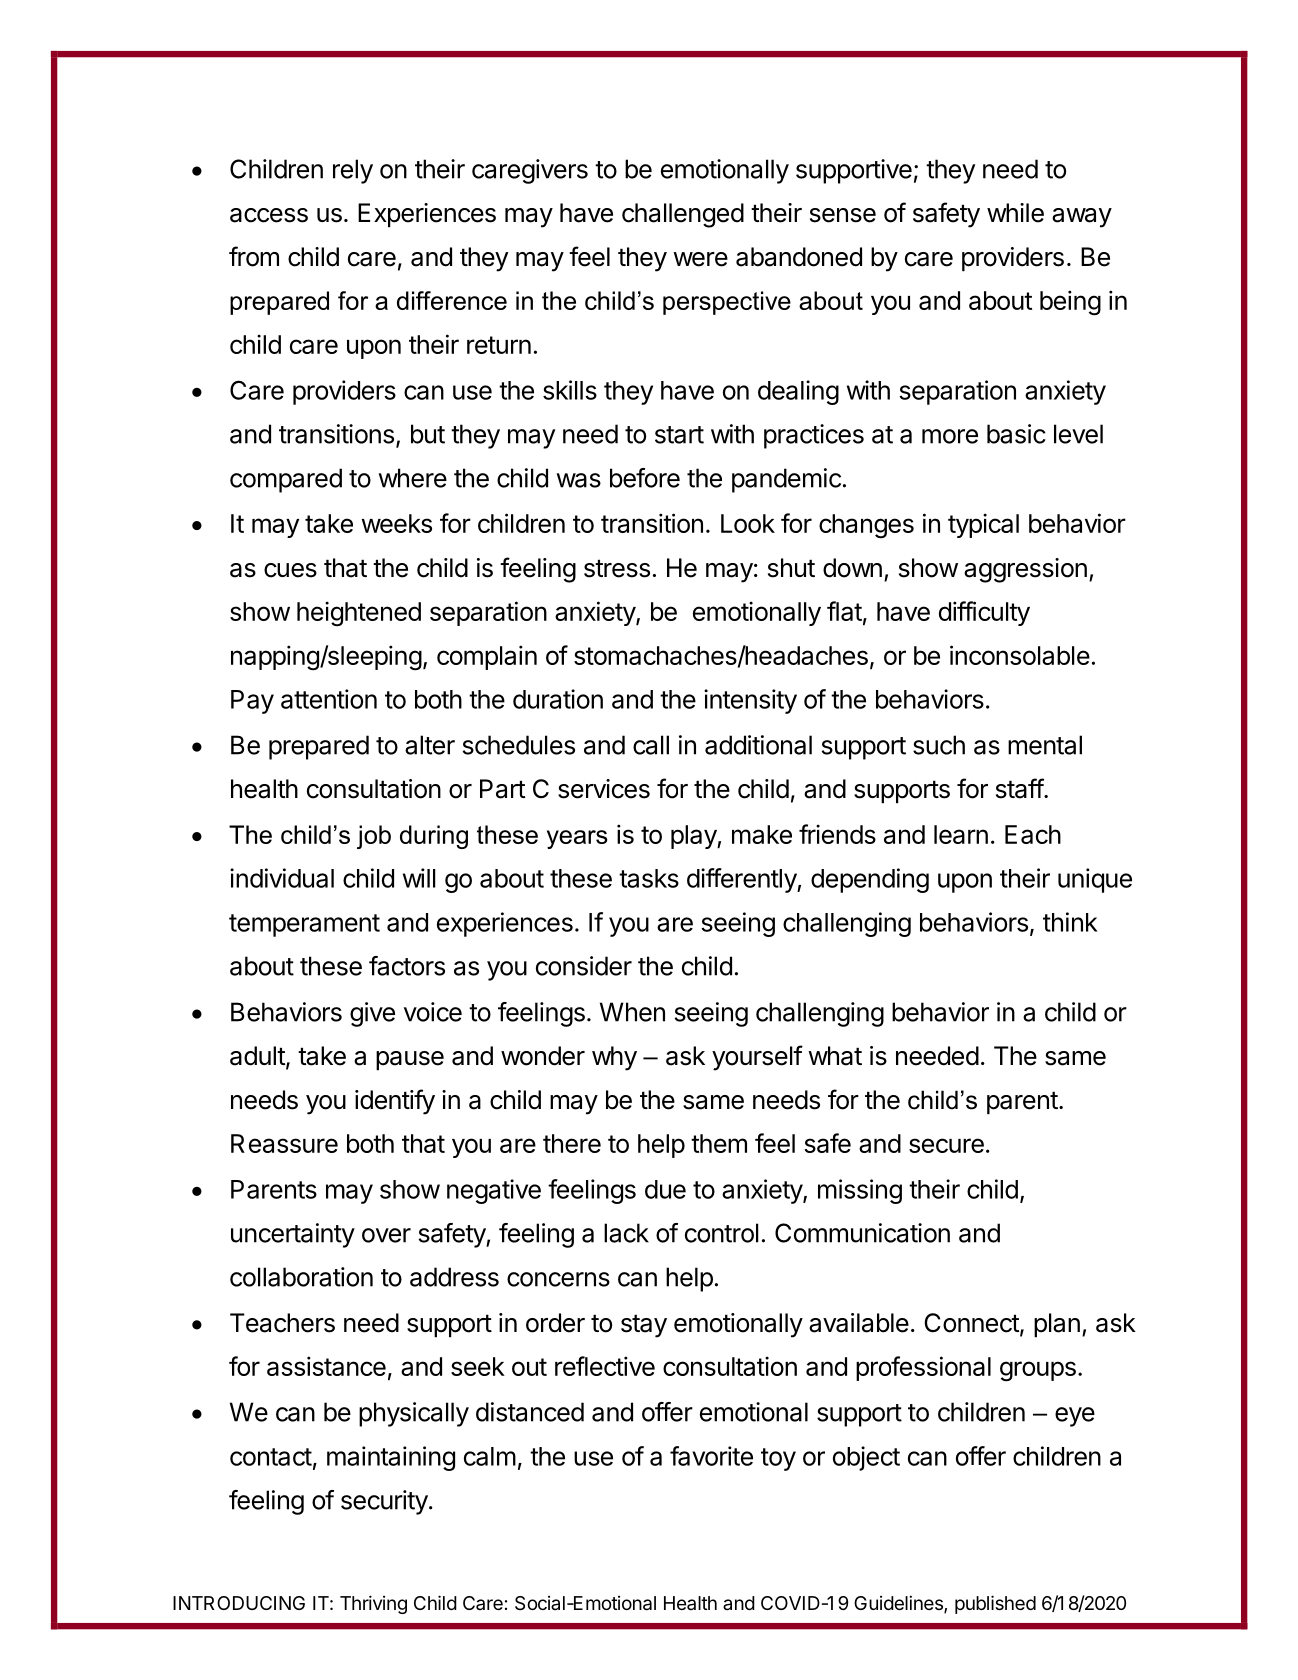  What do you see at coordinates (1070, 922) in the screenshot?
I see `think` at bounding box center [1070, 922].
